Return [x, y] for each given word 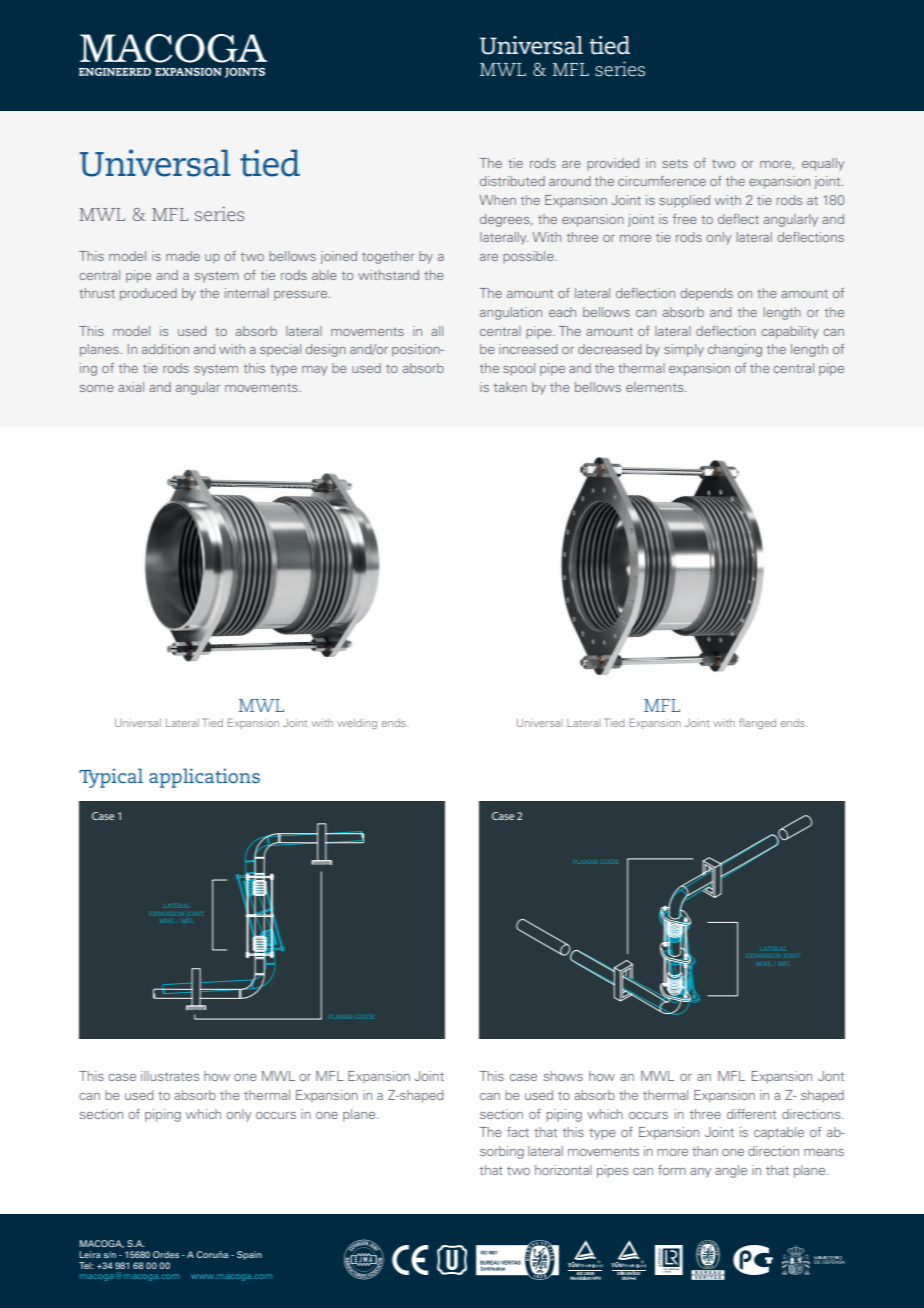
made [183, 256]
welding [357, 724]
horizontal [563, 1170]
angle [731, 1171]
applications [204, 778]
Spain [249, 1255]
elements [656, 387]
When [497, 200]
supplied [684, 201]
